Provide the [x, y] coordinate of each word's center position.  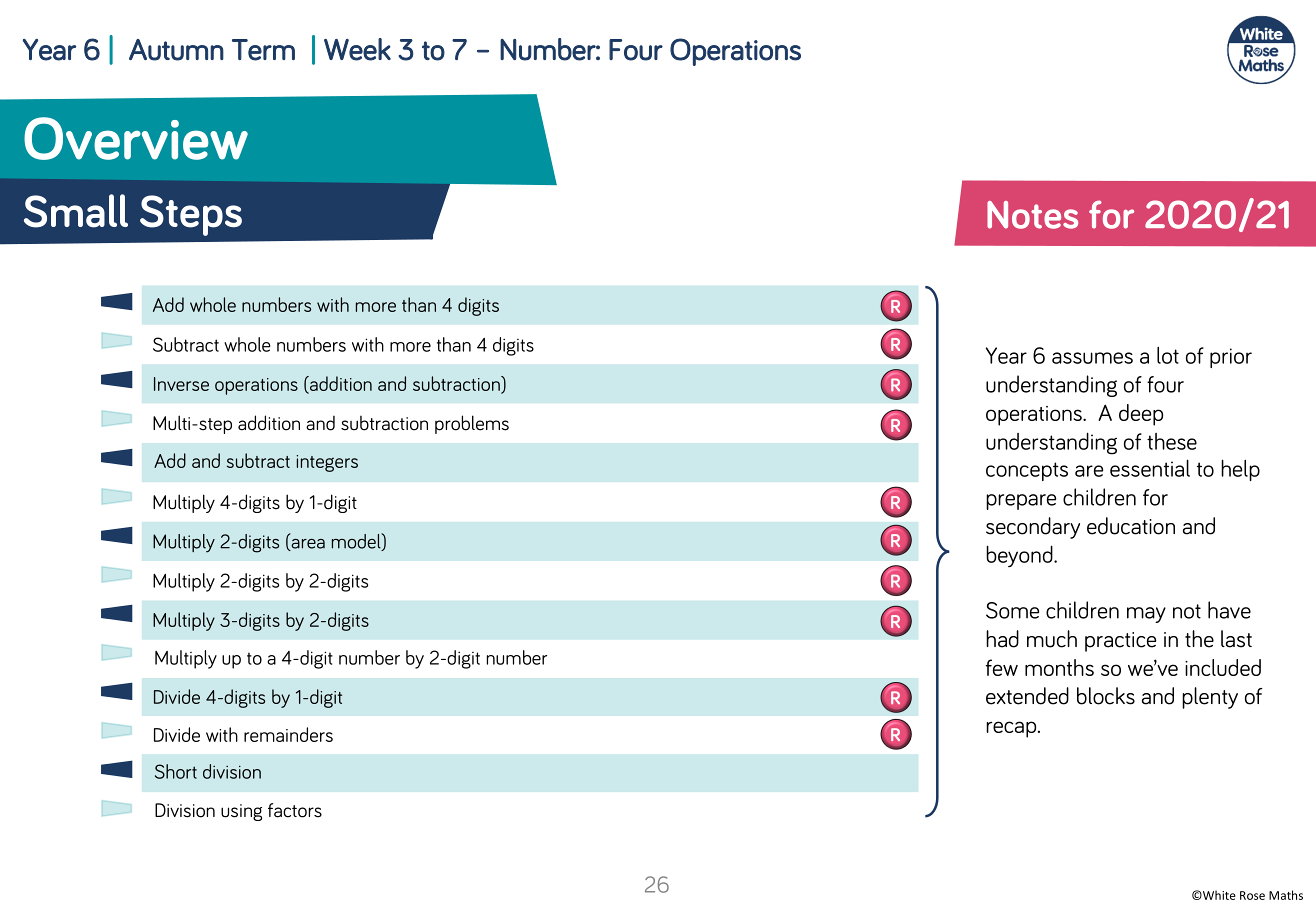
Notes [1032, 215]
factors [295, 810]
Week [357, 49]
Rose [1252, 895]
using [241, 812]
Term [263, 50]
